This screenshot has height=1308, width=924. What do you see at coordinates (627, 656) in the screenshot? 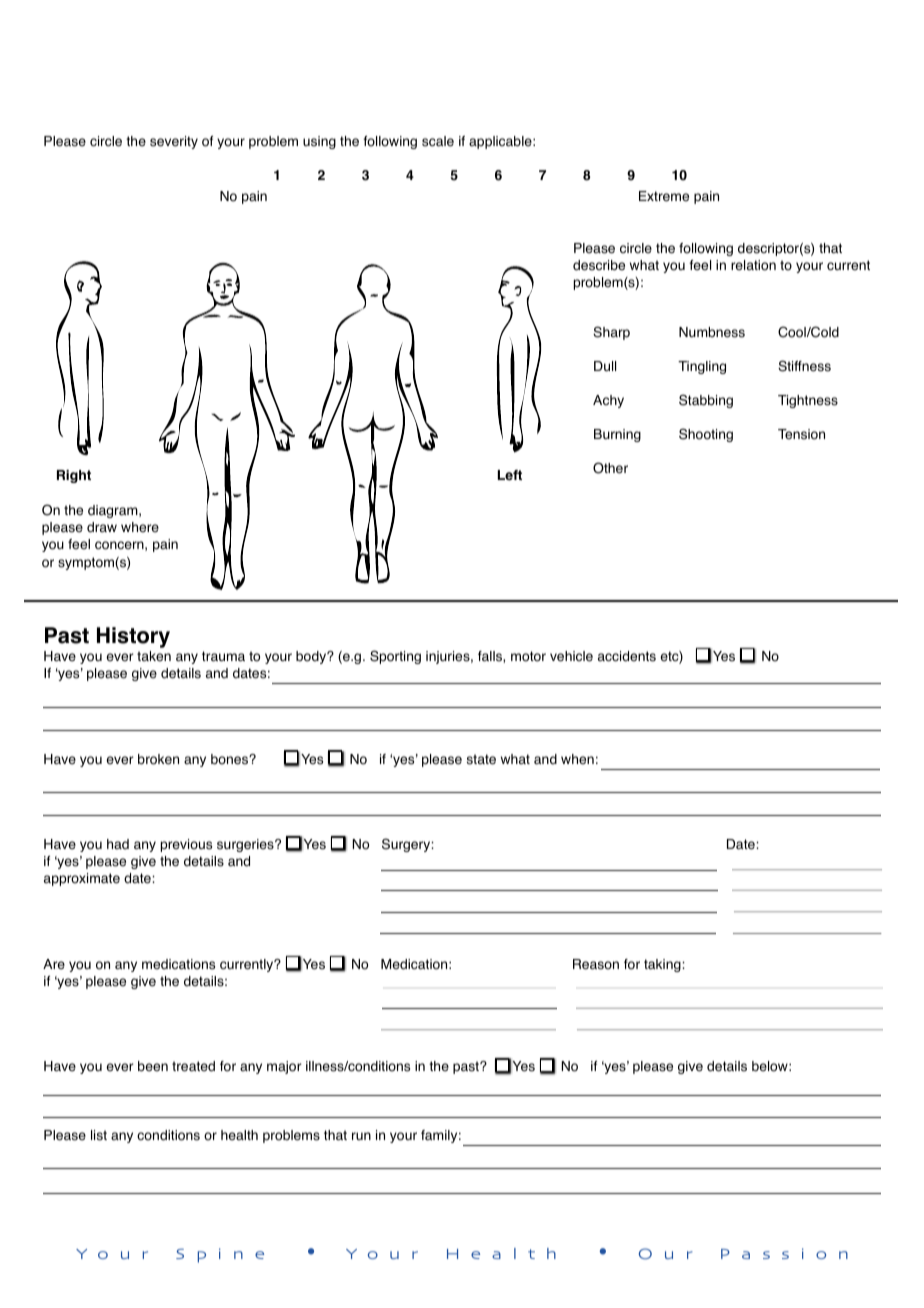
I see `accidents` at bounding box center [627, 656].
